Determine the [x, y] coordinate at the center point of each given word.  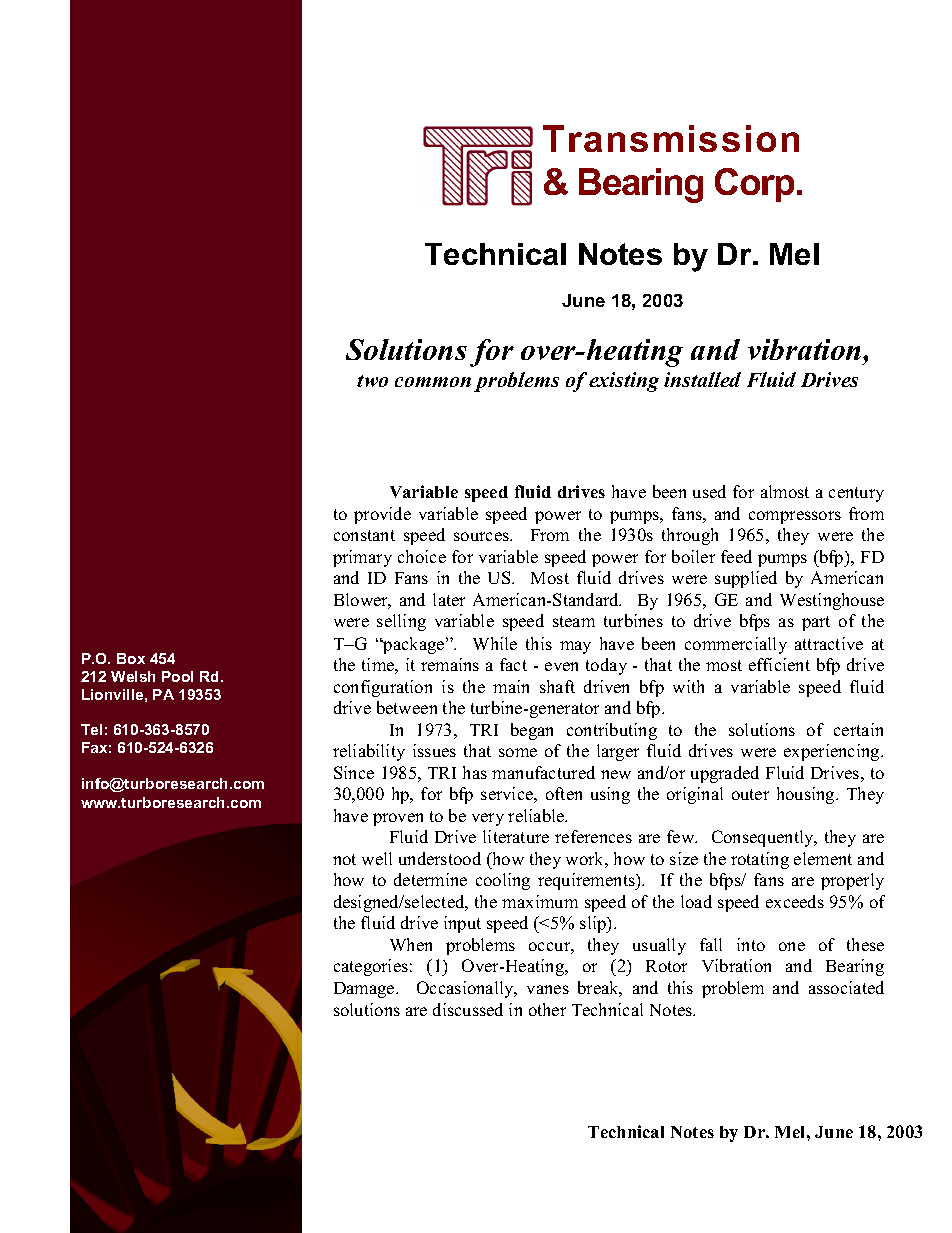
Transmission [671, 138]
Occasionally [467, 989]
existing [624, 382]
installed [702, 379]
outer [750, 794]
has [475, 772]
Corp [754, 185]
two [372, 381]
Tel [91, 729]
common [433, 382]
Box [131, 658]
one [792, 946]
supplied [746, 579]
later [449, 599]
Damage [365, 990]
